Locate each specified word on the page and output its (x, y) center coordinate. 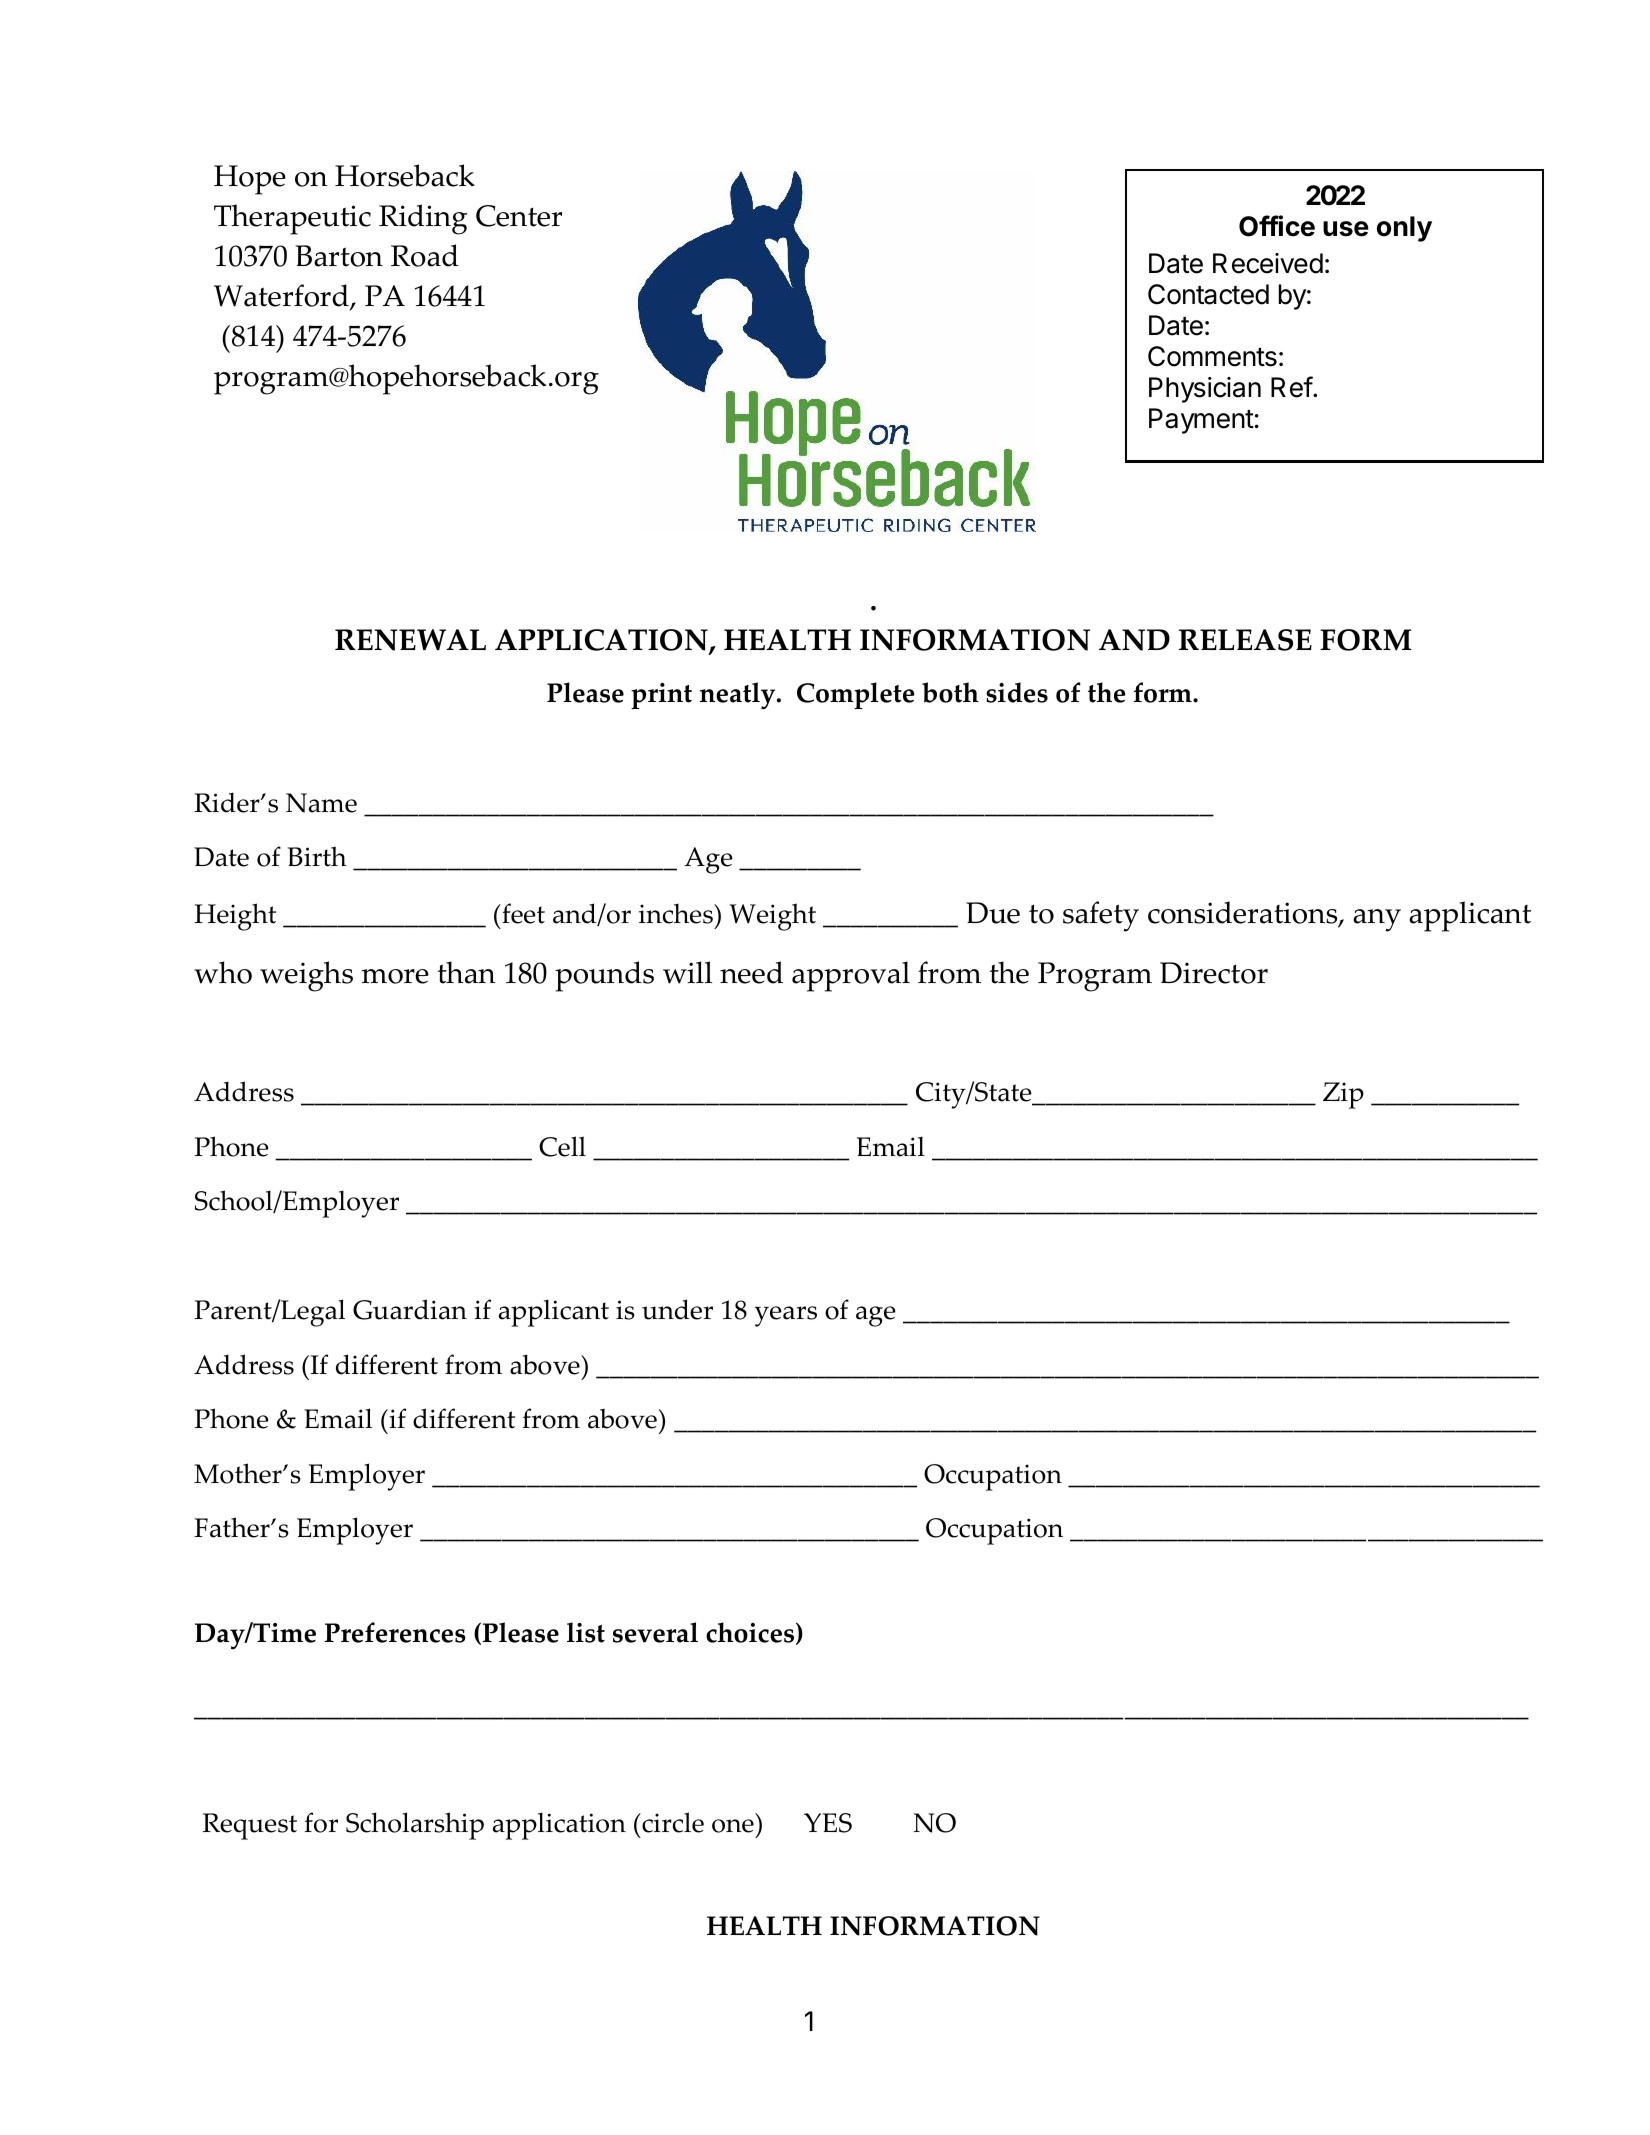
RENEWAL (410, 640)
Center (519, 216)
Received (1268, 263)
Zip (1343, 1095)
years (786, 1316)
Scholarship (415, 1826)
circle (672, 1822)
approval (851, 976)
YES (828, 1823)
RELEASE (1245, 640)
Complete (856, 695)
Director (1214, 973)
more (395, 976)
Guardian (410, 1309)
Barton (339, 256)
